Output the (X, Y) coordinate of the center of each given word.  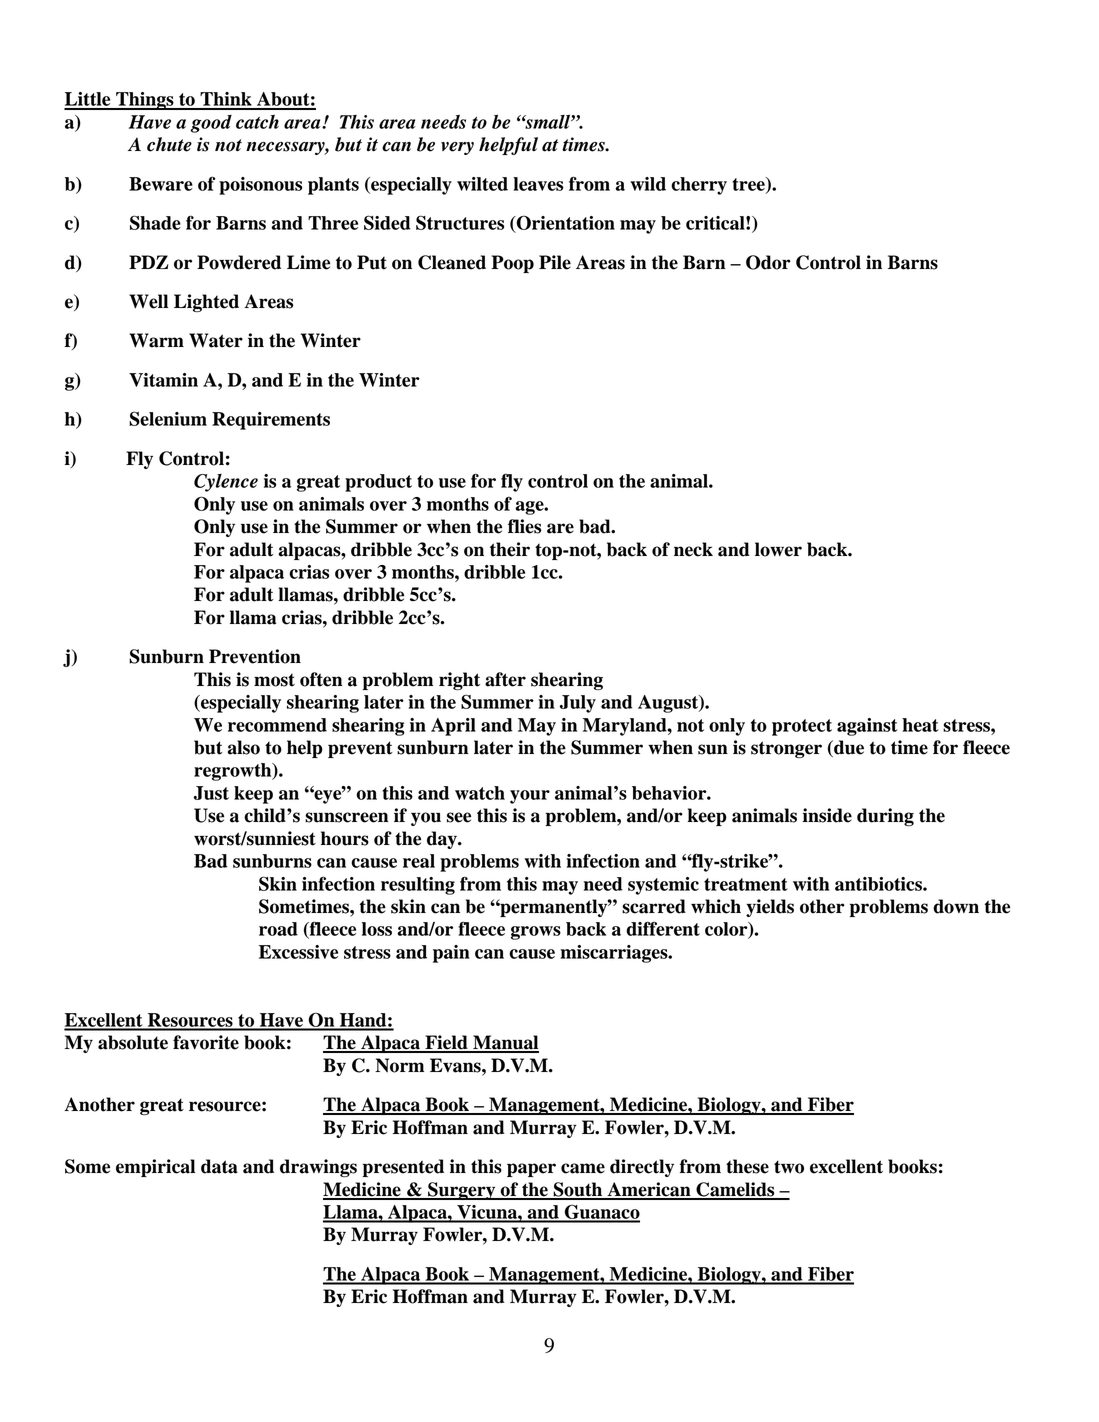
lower (778, 549)
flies (524, 526)
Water (216, 340)
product (378, 483)
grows (536, 933)
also (243, 747)
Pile (555, 262)
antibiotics (879, 884)
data (219, 1166)
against (867, 727)
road (278, 929)
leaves (538, 184)
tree (749, 185)
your (530, 797)
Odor (768, 262)
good (211, 124)
